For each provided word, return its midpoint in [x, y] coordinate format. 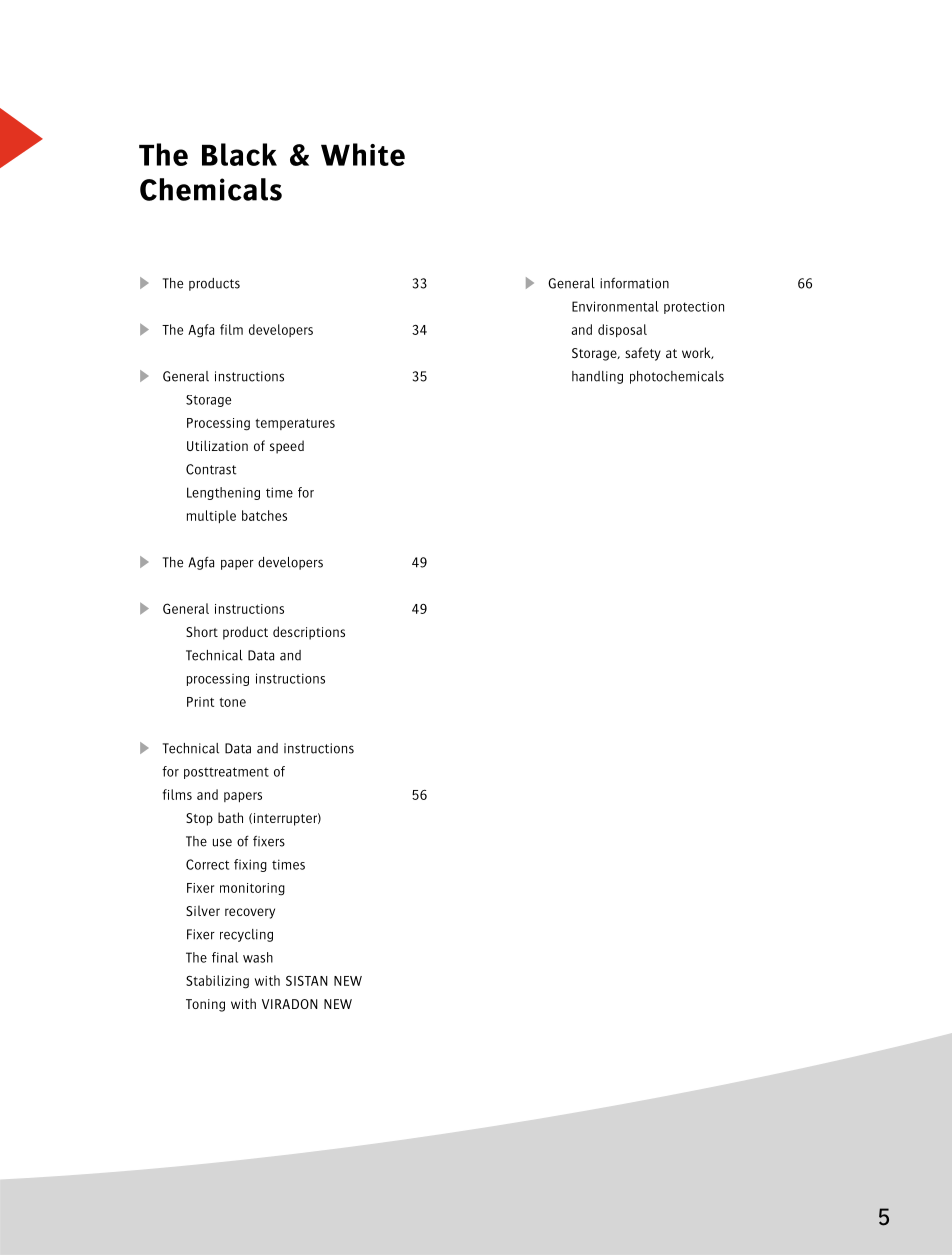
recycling [246, 935]
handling [597, 377]
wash [258, 957]
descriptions [309, 633]
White [363, 154]
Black [239, 154]
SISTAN [307, 981]
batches [264, 515]
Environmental [615, 306]
